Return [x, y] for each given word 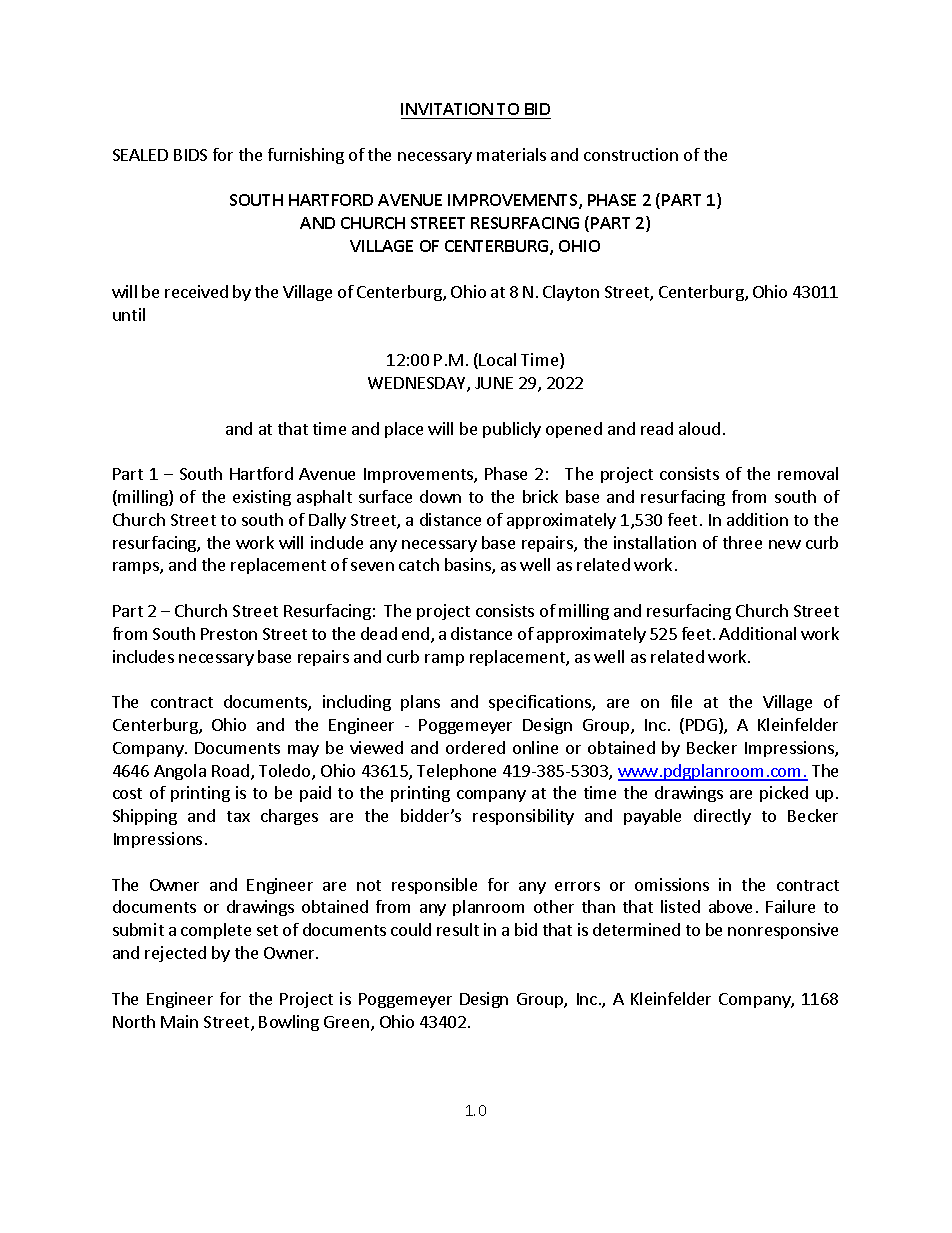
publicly [512, 430]
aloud [699, 428]
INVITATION [447, 109]
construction [631, 154]
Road [230, 770]
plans [420, 703]
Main [179, 1021]
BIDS [190, 155]
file [681, 701]
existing [262, 498]
